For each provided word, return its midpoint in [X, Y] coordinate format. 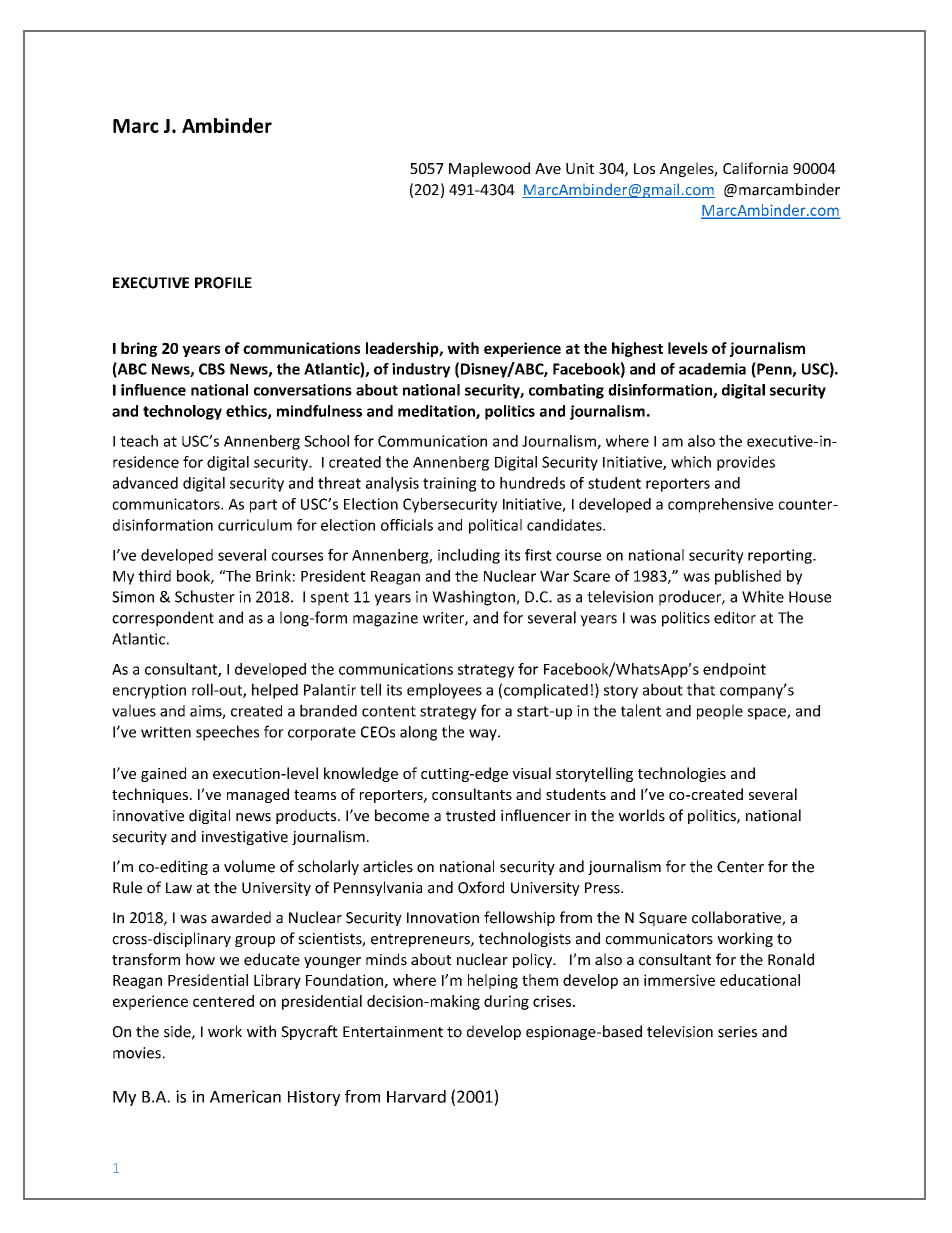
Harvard [416, 1096]
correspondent [163, 619]
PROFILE [223, 283]
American [245, 1096]
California [755, 168]
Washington [474, 598]
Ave [548, 168]
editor [735, 617]
